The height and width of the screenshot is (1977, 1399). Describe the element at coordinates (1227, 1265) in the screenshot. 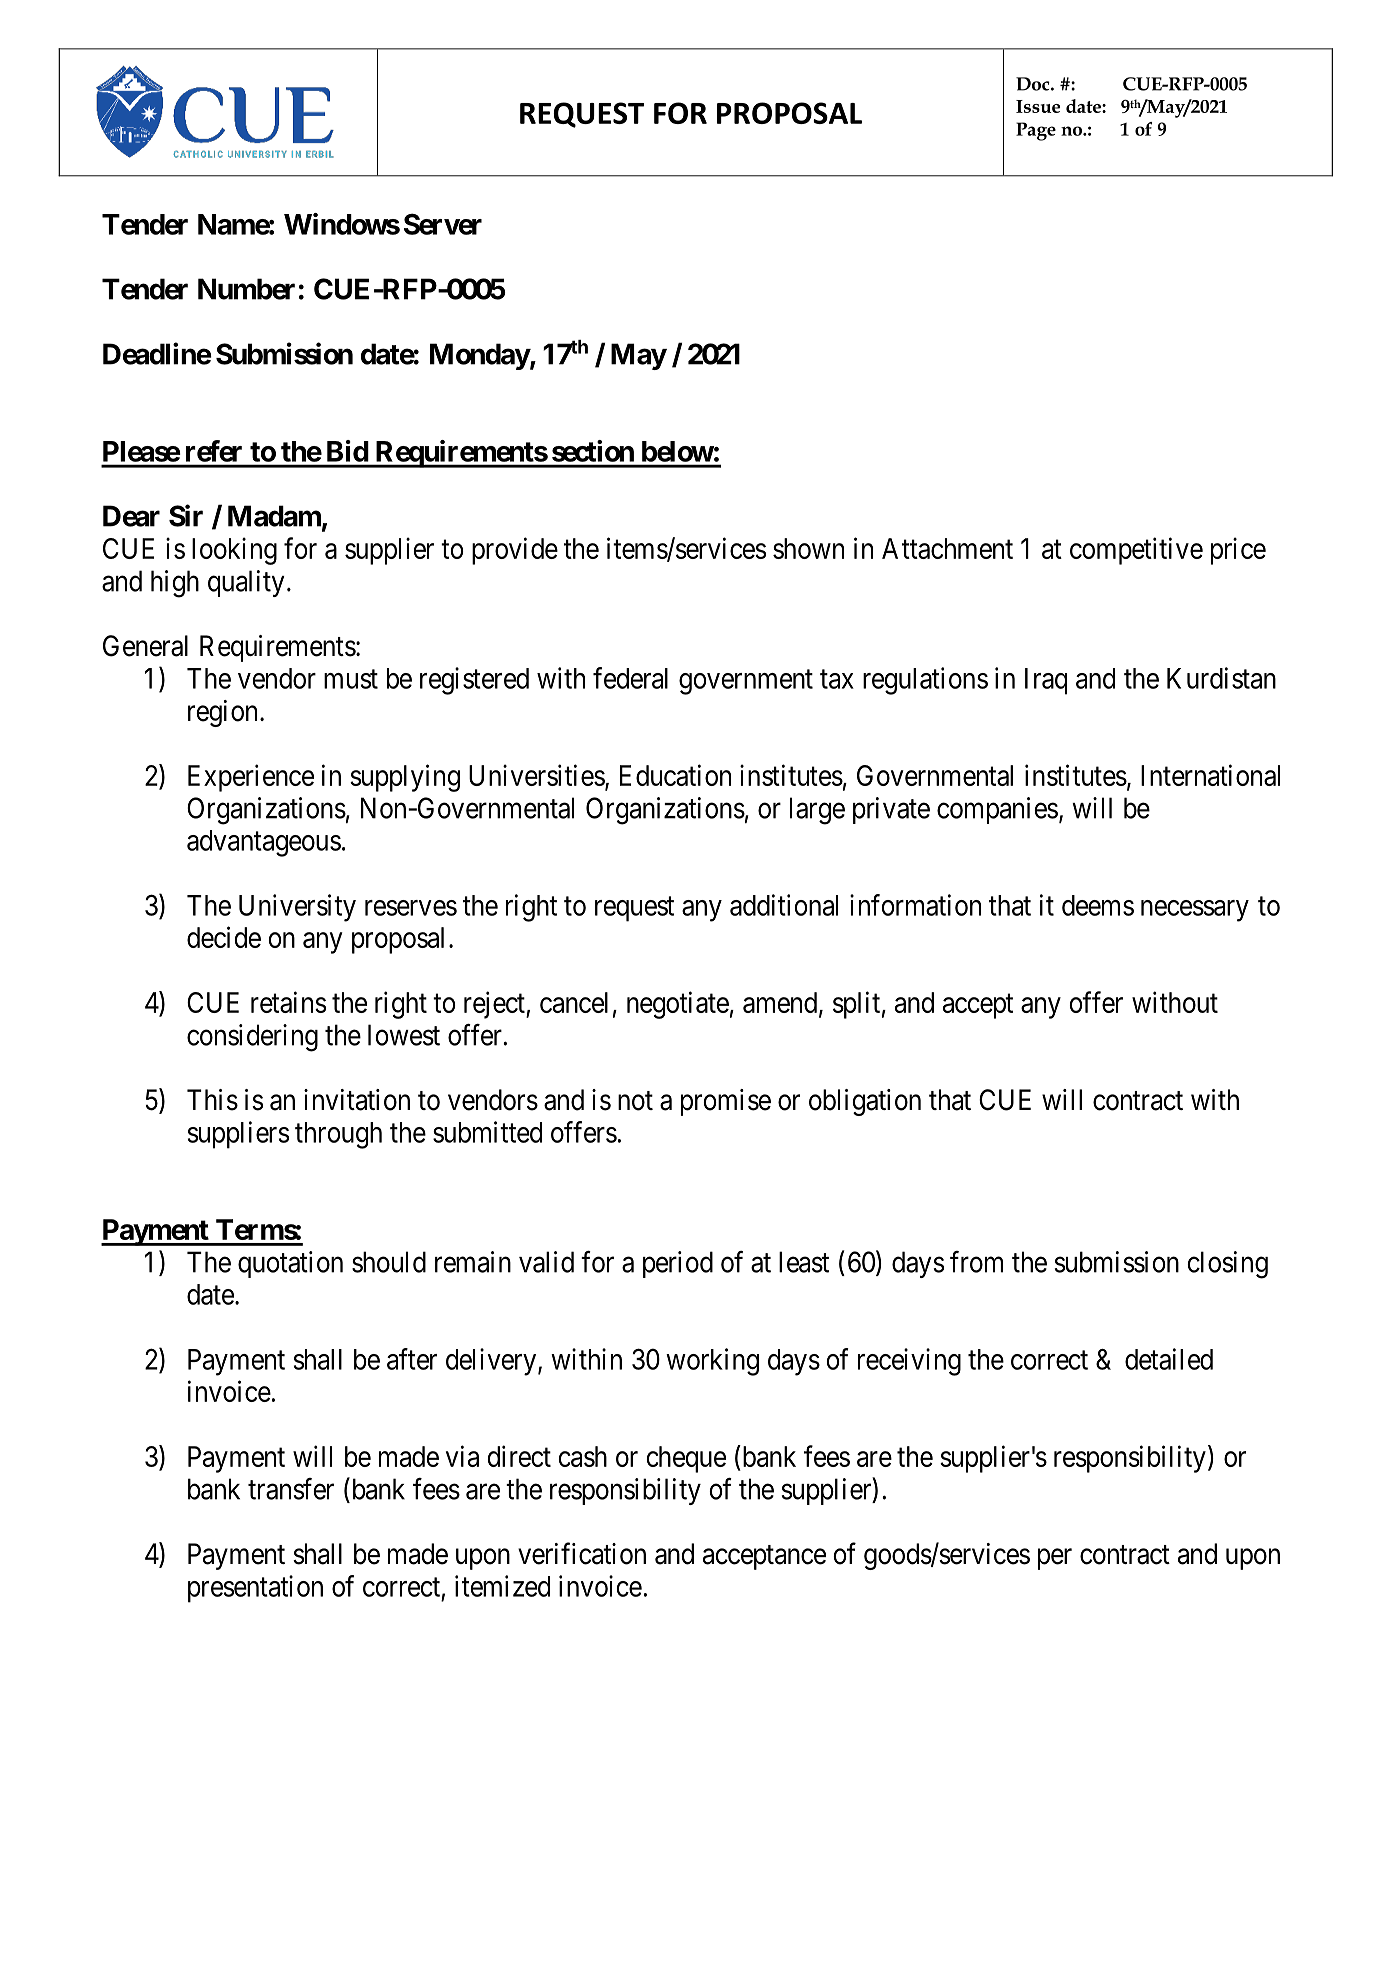

I see `closing` at that location.
